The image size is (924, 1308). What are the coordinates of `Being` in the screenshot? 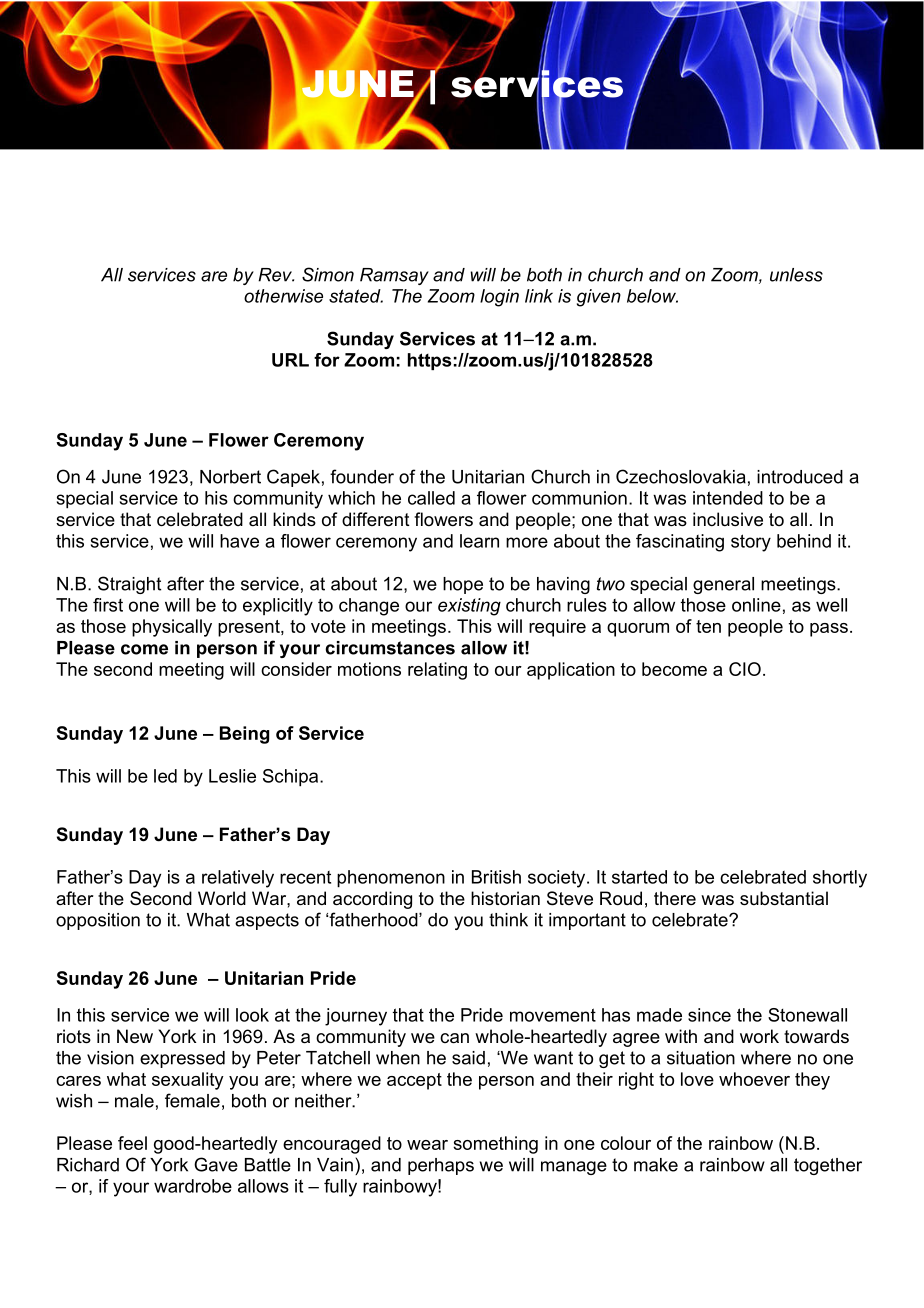 It's located at (244, 735).
